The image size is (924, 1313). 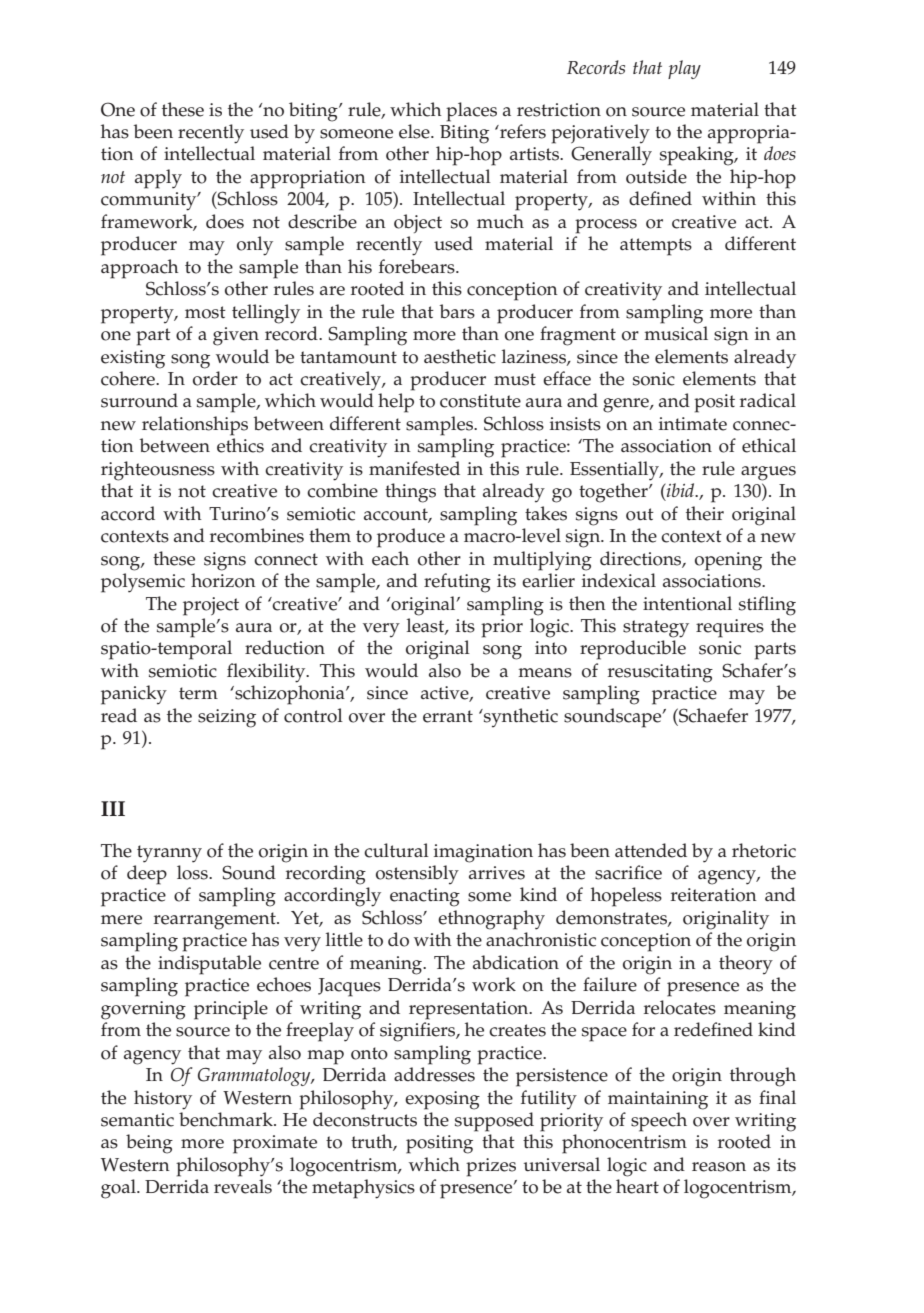 I want to click on apply, so click(x=158, y=179).
